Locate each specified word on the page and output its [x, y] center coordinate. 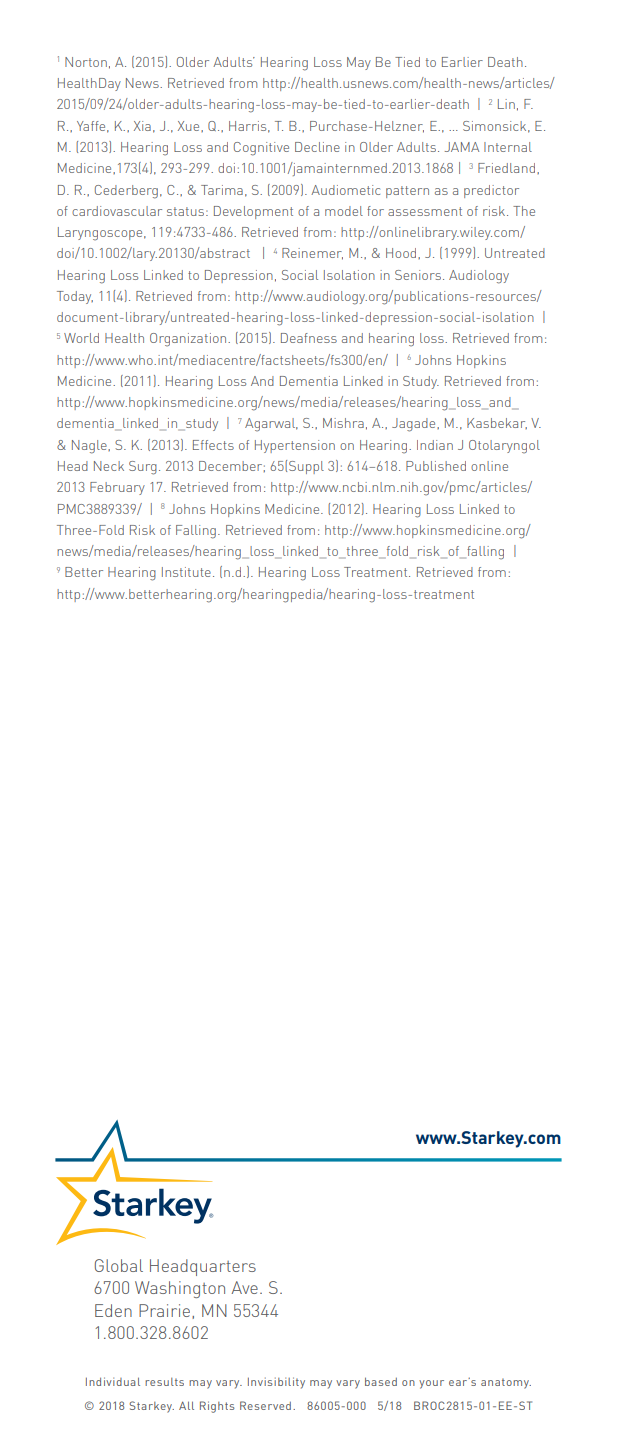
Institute [186, 572]
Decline [317, 147]
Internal [508, 147]
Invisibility [276, 1383]
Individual [113, 1381]
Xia [142, 126]
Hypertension [295, 446]
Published [436, 466]
